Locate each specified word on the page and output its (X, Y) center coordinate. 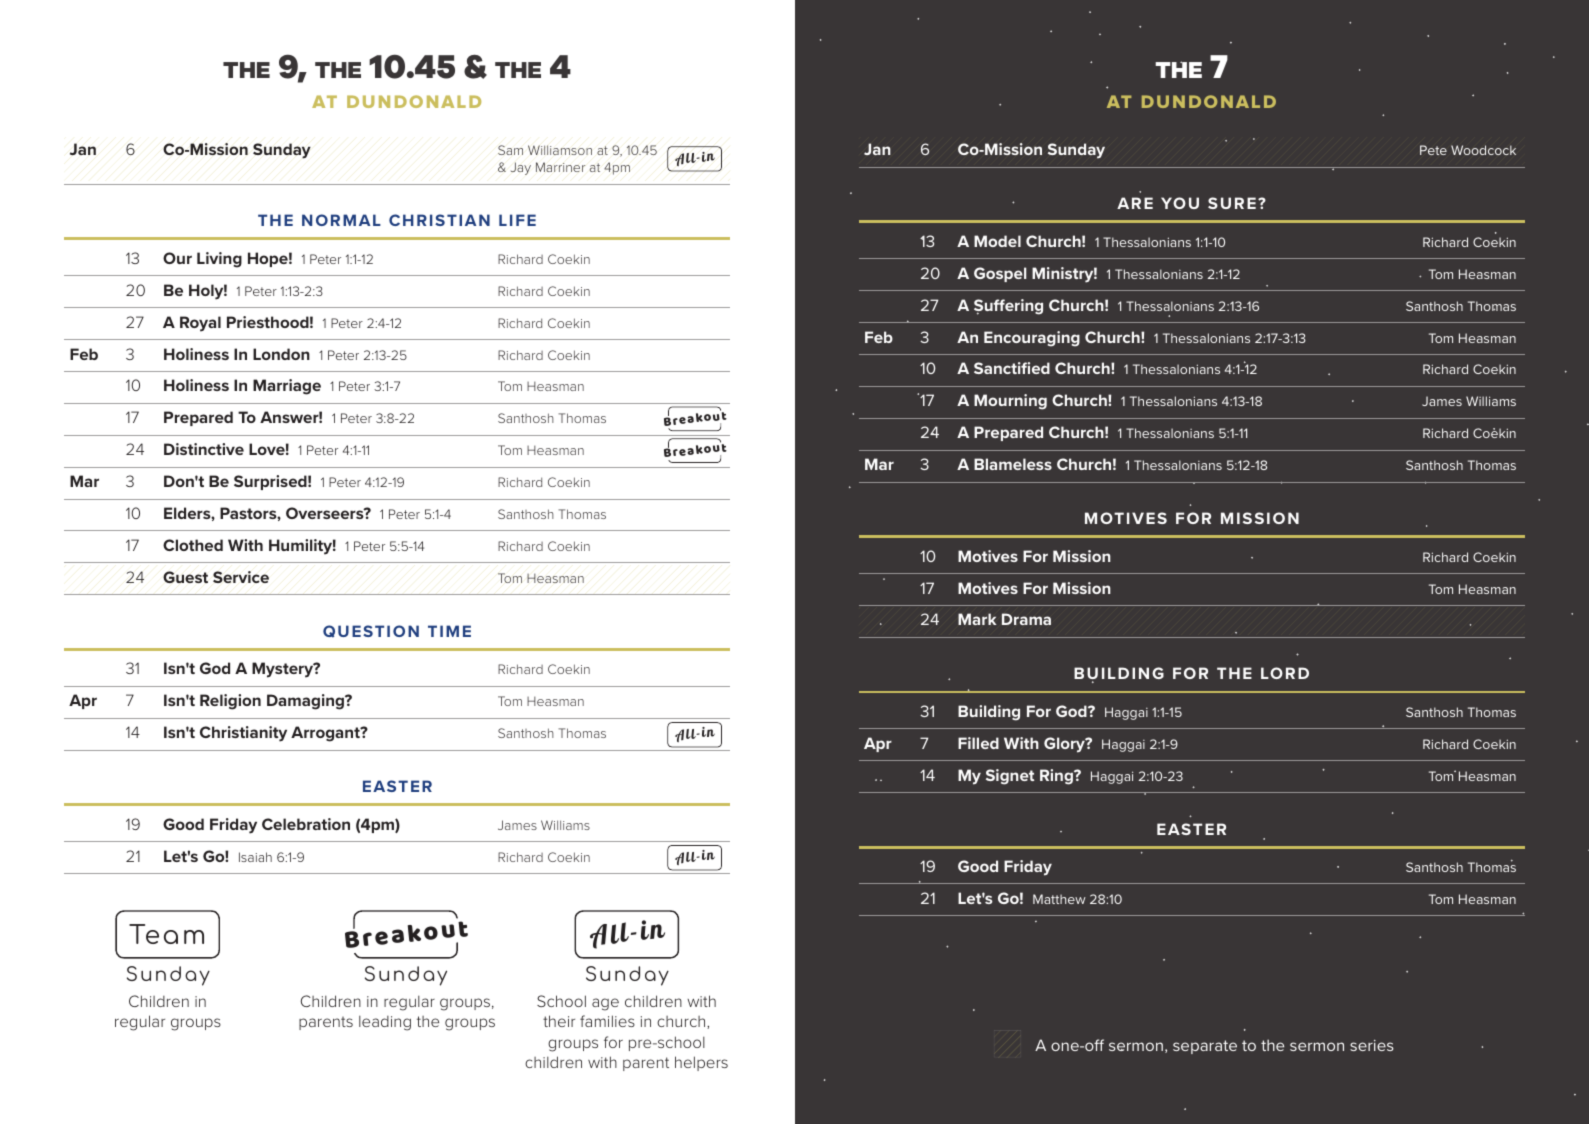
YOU (1180, 203)
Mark (977, 619)
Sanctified (1012, 368)
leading (385, 1023)
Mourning (1010, 402)
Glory (1065, 745)
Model (997, 241)
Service (241, 577)
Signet (1010, 777)
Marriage (287, 387)
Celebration (306, 824)
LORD (1285, 673)
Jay (521, 168)
